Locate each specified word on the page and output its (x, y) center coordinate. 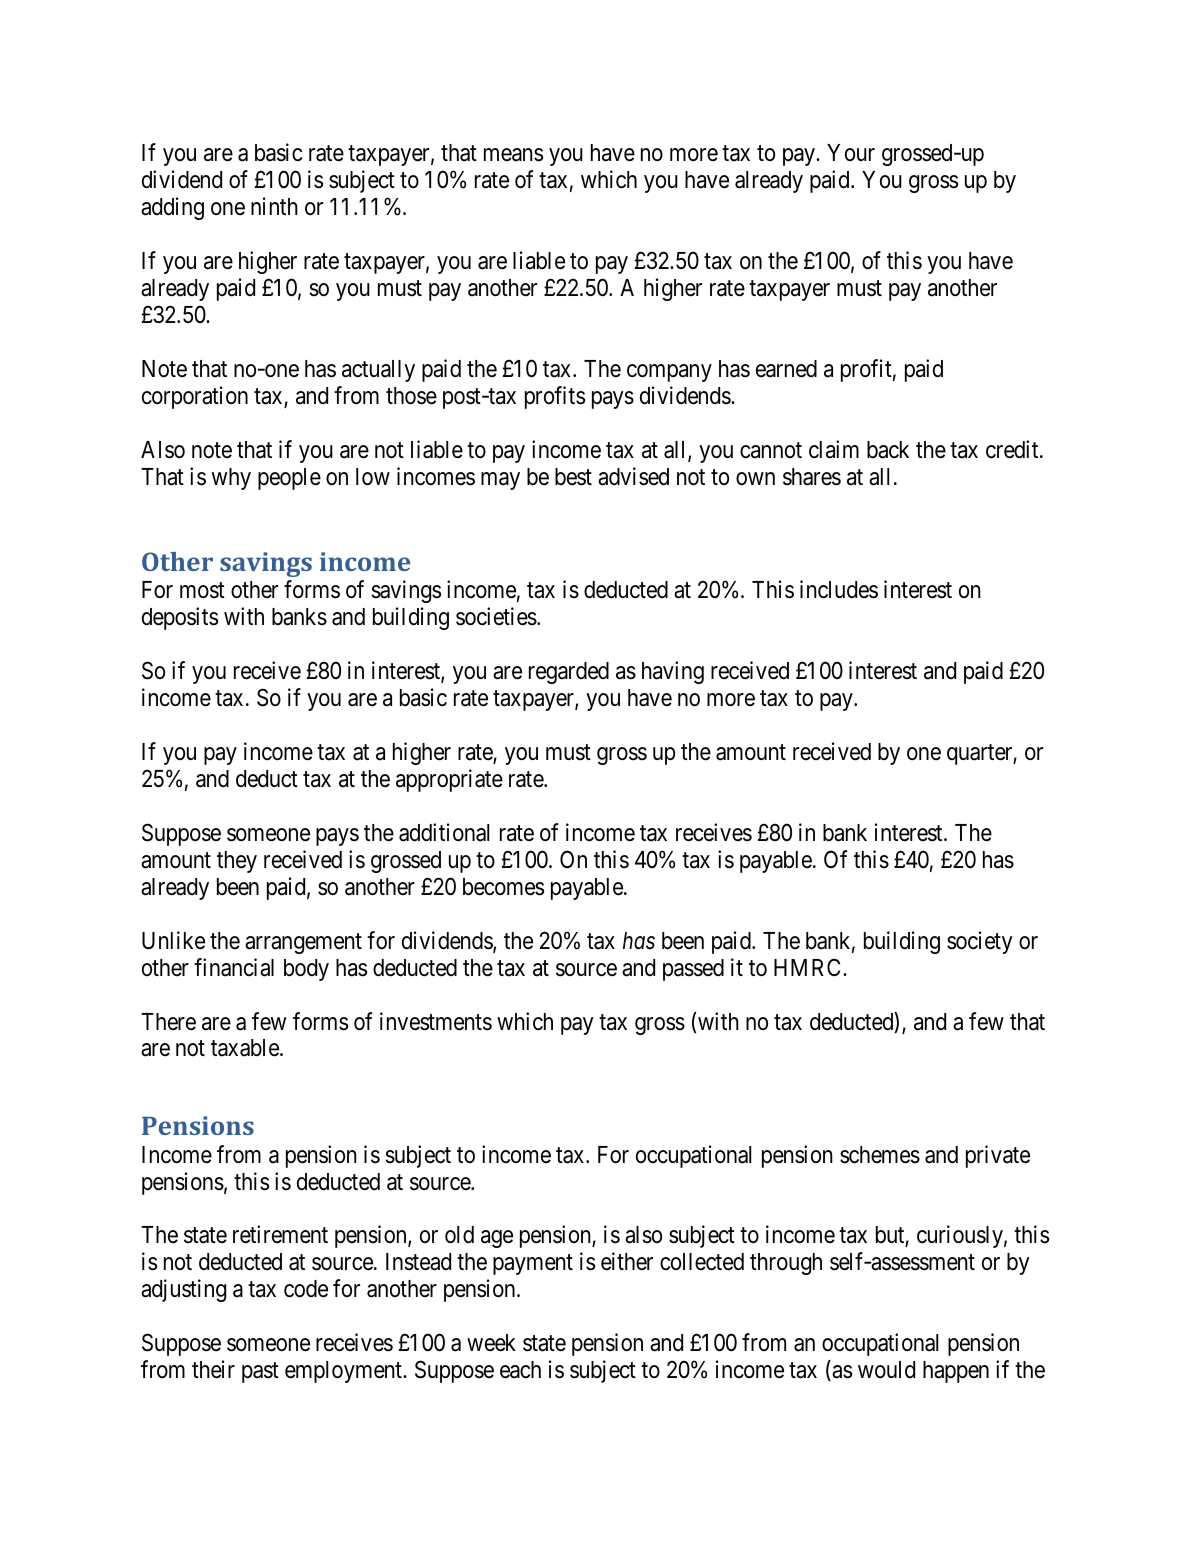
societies (496, 616)
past (260, 1373)
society (980, 942)
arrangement (303, 943)
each (520, 1370)
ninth (274, 206)
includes (839, 589)
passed (693, 970)
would (886, 1370)
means (513, 155)
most (202, 591)
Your (851, 152)
